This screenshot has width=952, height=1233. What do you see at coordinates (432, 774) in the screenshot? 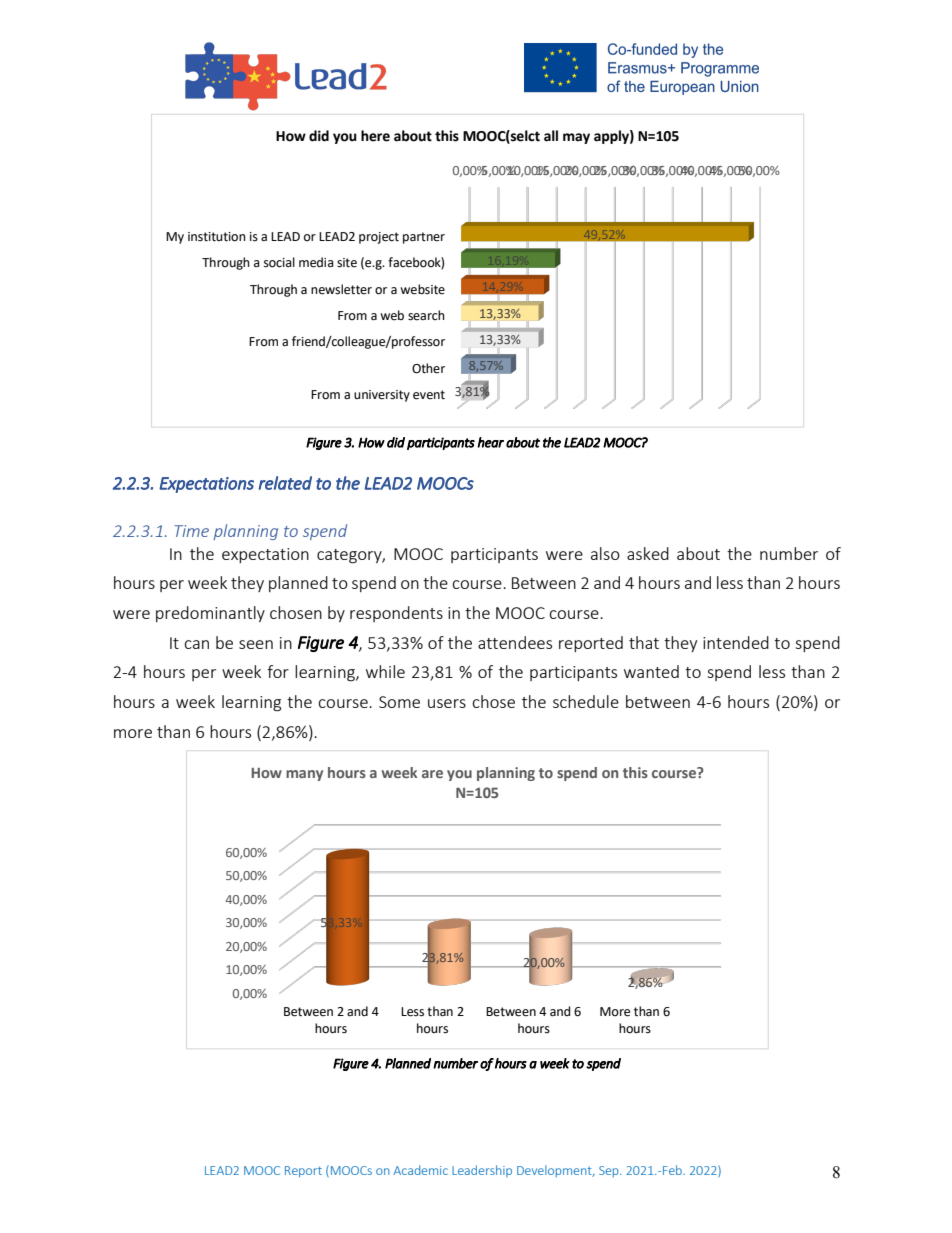
I see `are` at bounding box center [432, 774].
